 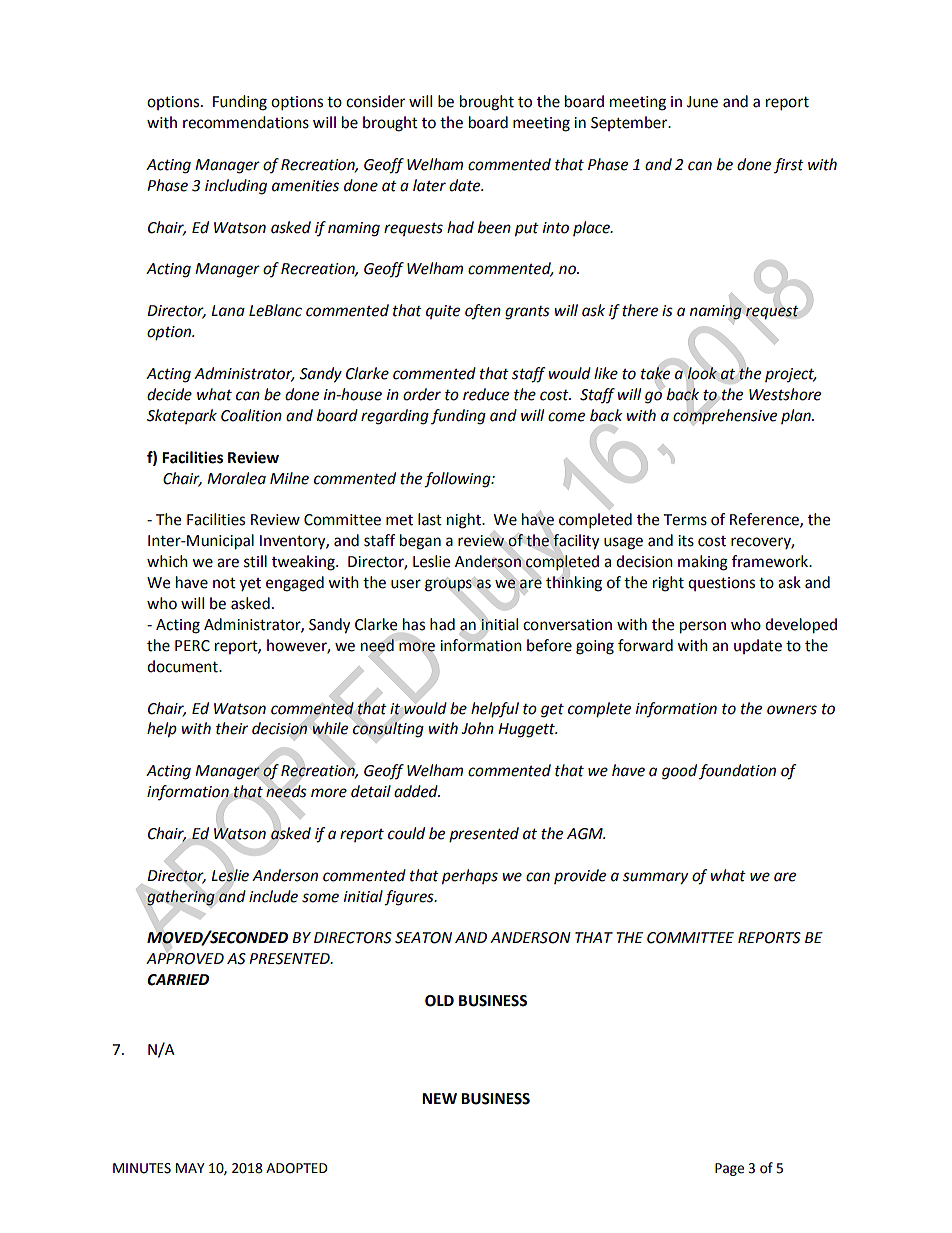 What do you see at coordinates (429, 185) in the image?
I see `later` at bounding box center [429, 185].
